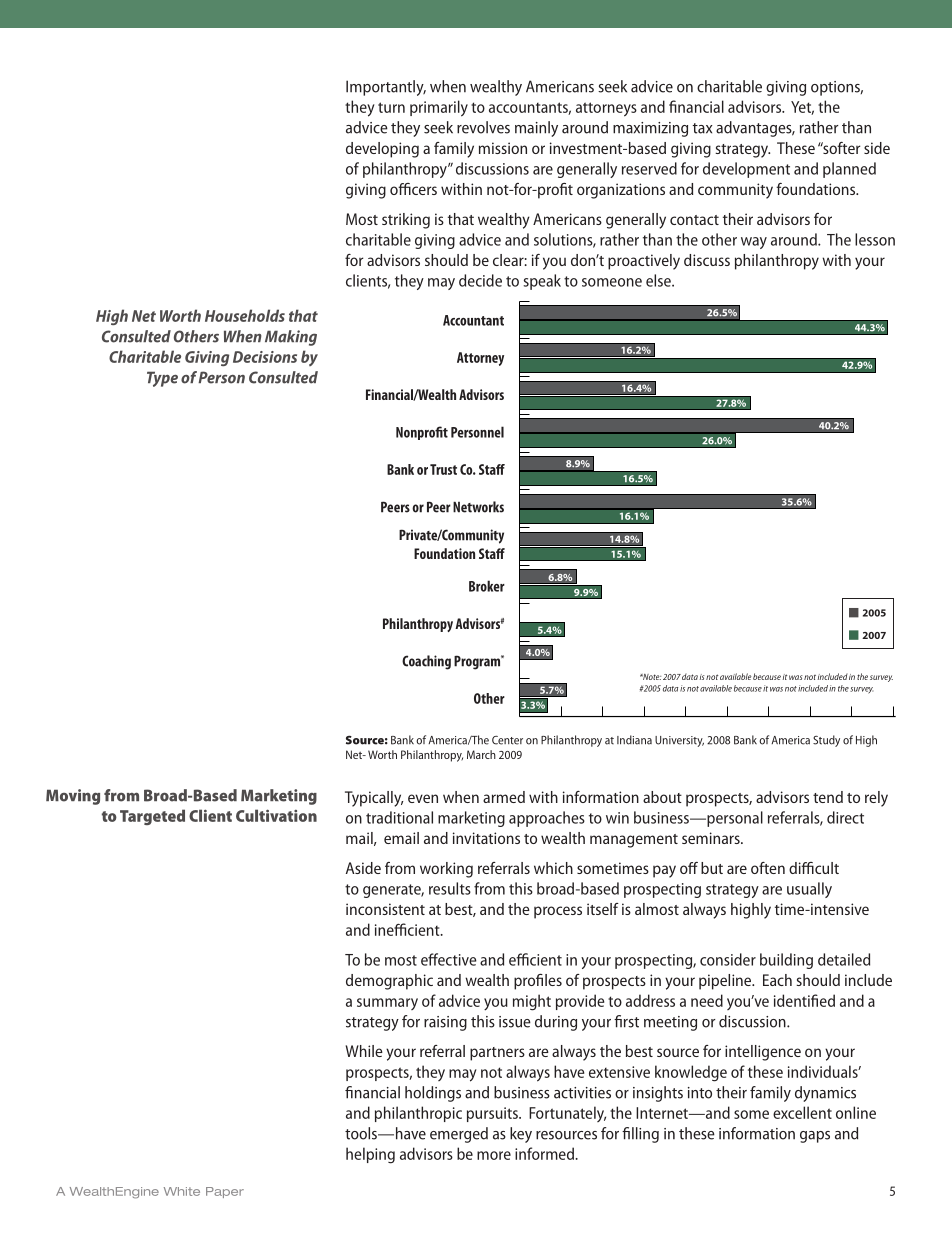  What do you see at coordinates (483, 127) in the screenshot?
I see `revolves` at bounding box center [483, 127].
